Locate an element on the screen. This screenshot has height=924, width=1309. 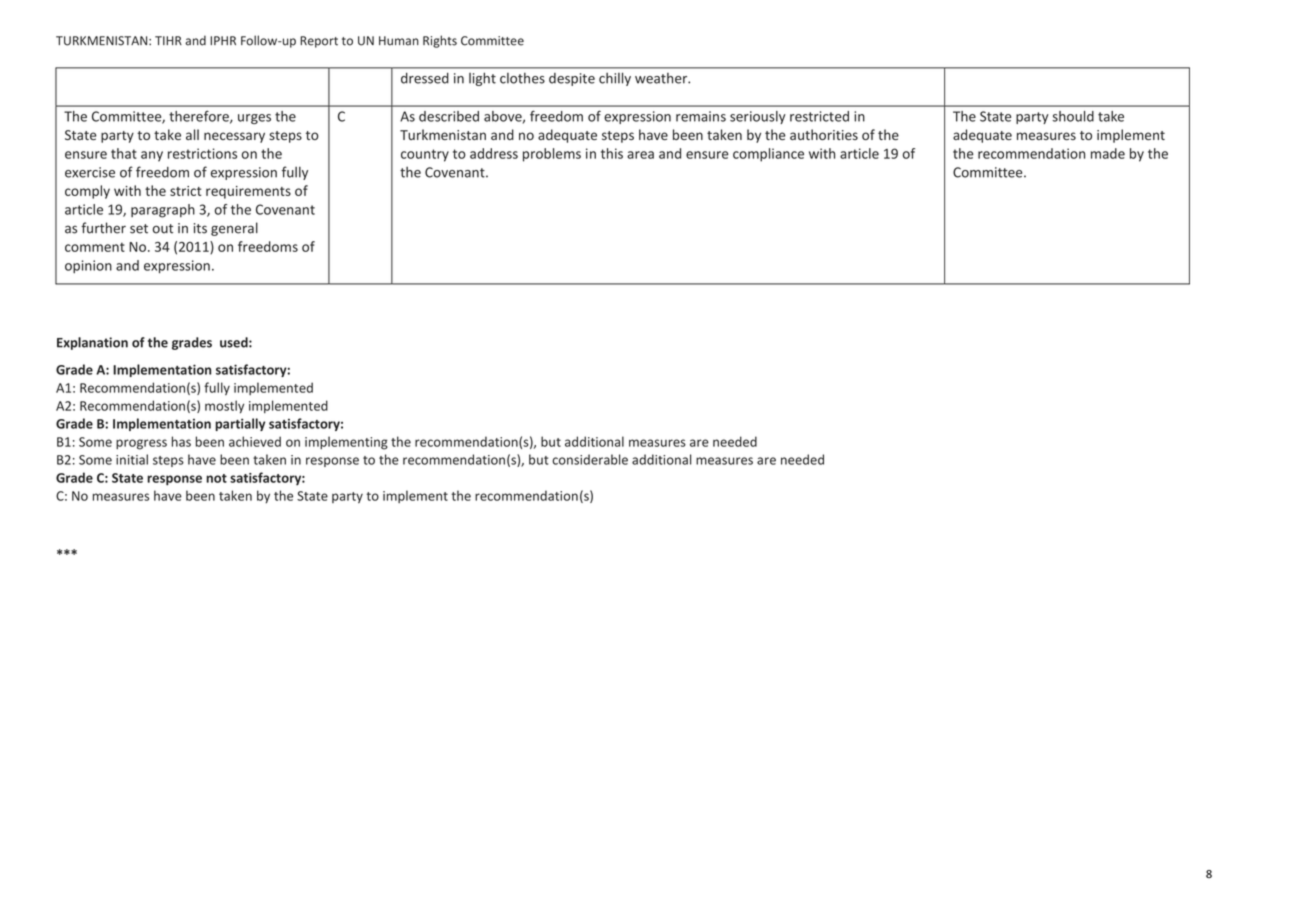
made is located at coordinates (1108, 153).
